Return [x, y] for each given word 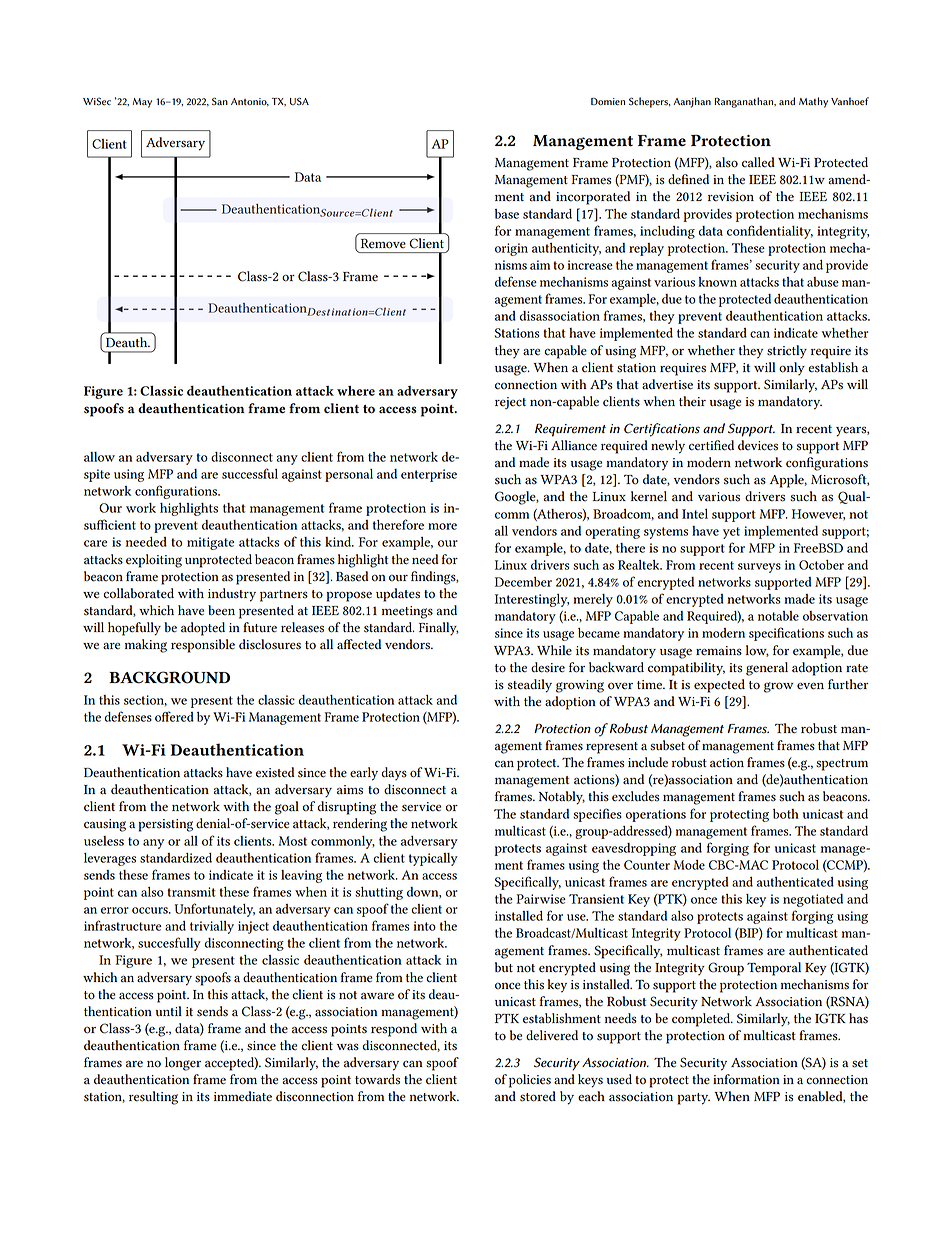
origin [511, 249]
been [221, 610]
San [220, 101]
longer [183, 1064]
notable [778, 616]
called [758, 162]
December [523, 582]
